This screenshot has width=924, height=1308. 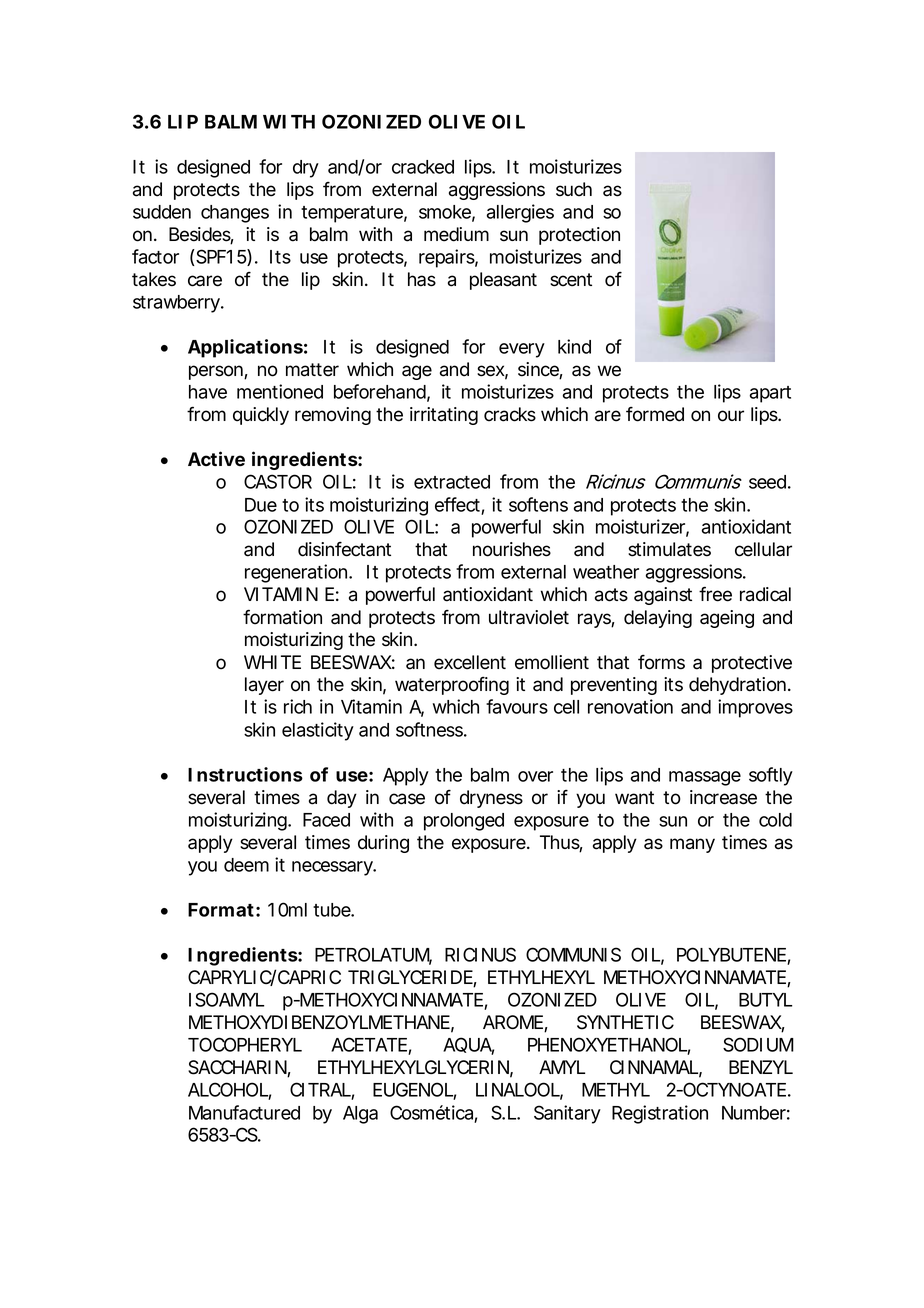 I want to click on ageing, so click(x=727, y=619).
